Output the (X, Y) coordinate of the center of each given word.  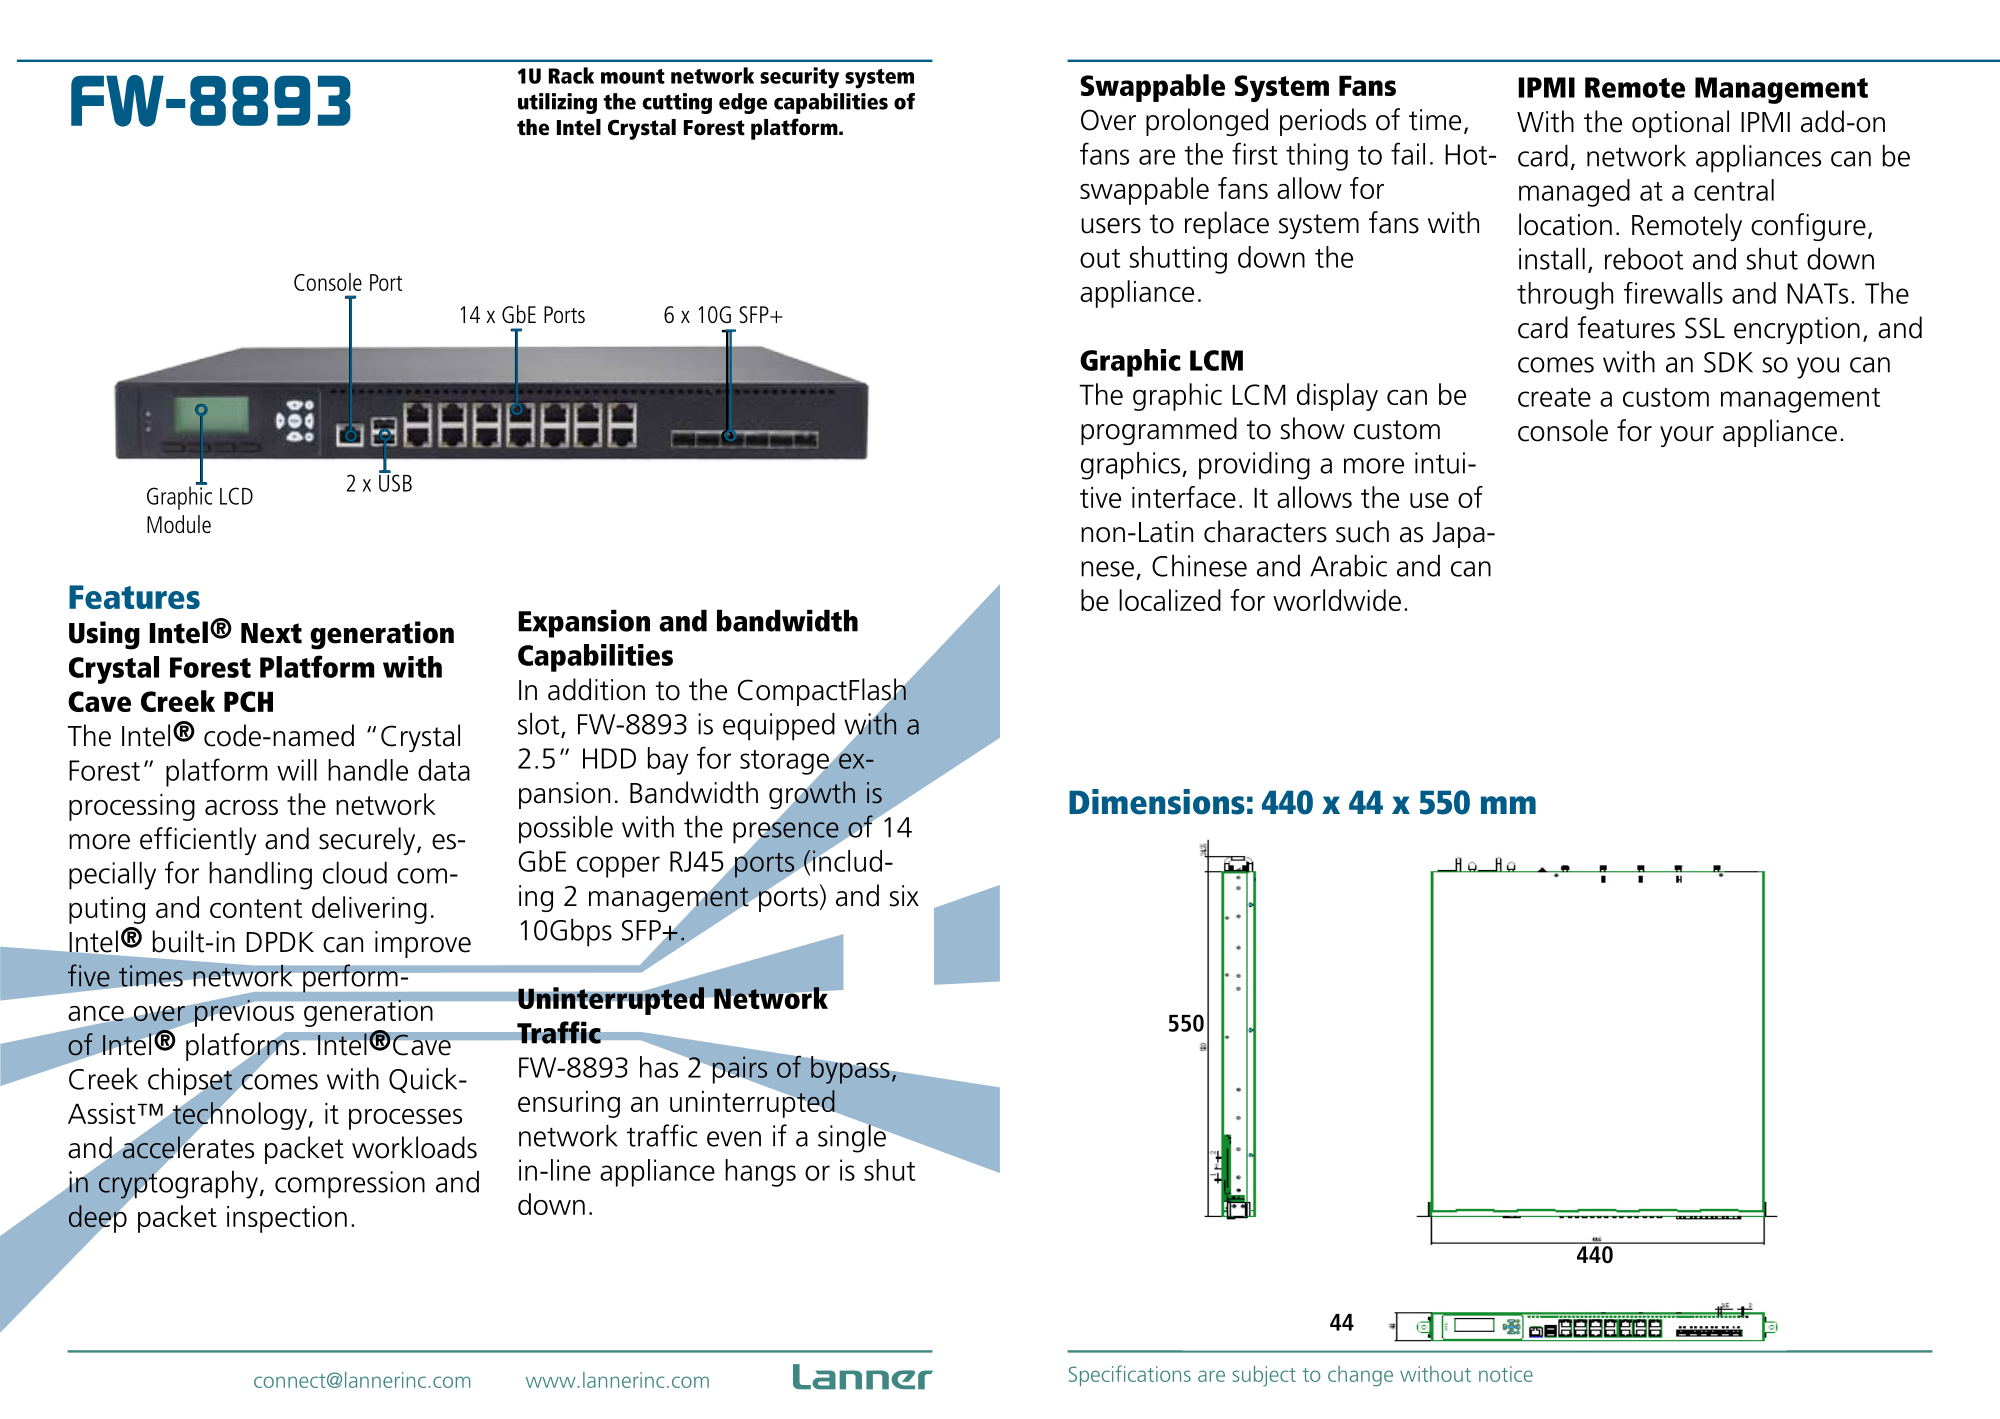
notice (1506, 1374)
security (799, 78)
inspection (287, 1219)
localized (1170, 600)
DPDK (280, 942)
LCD (236, 496)
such (1362, 531)
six (904, 896)
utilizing (557, 103)
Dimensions (1157, 802)
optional (1680, 124)
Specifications (1130, 1375)
